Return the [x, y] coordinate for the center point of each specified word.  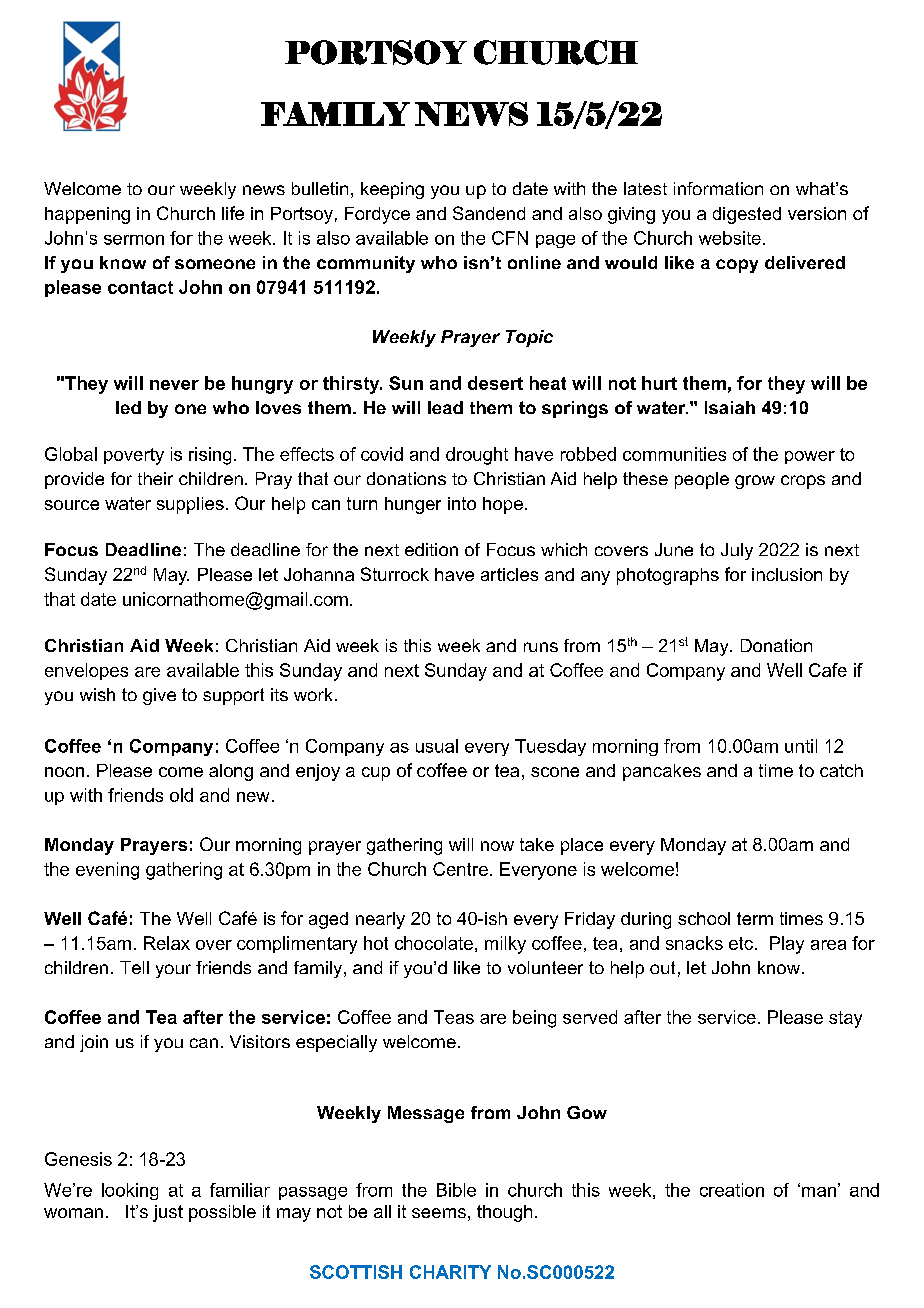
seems [439, 1213]
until [801, 746]
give [159, 696]
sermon [134, 240]
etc [741, 943]
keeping [392, 190]
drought [477, 456]
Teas [454, 1017]
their [155, 478]
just [168, 1213]
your [173, 971]
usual [437, 746]
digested [747, 215]
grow [755, 482]
